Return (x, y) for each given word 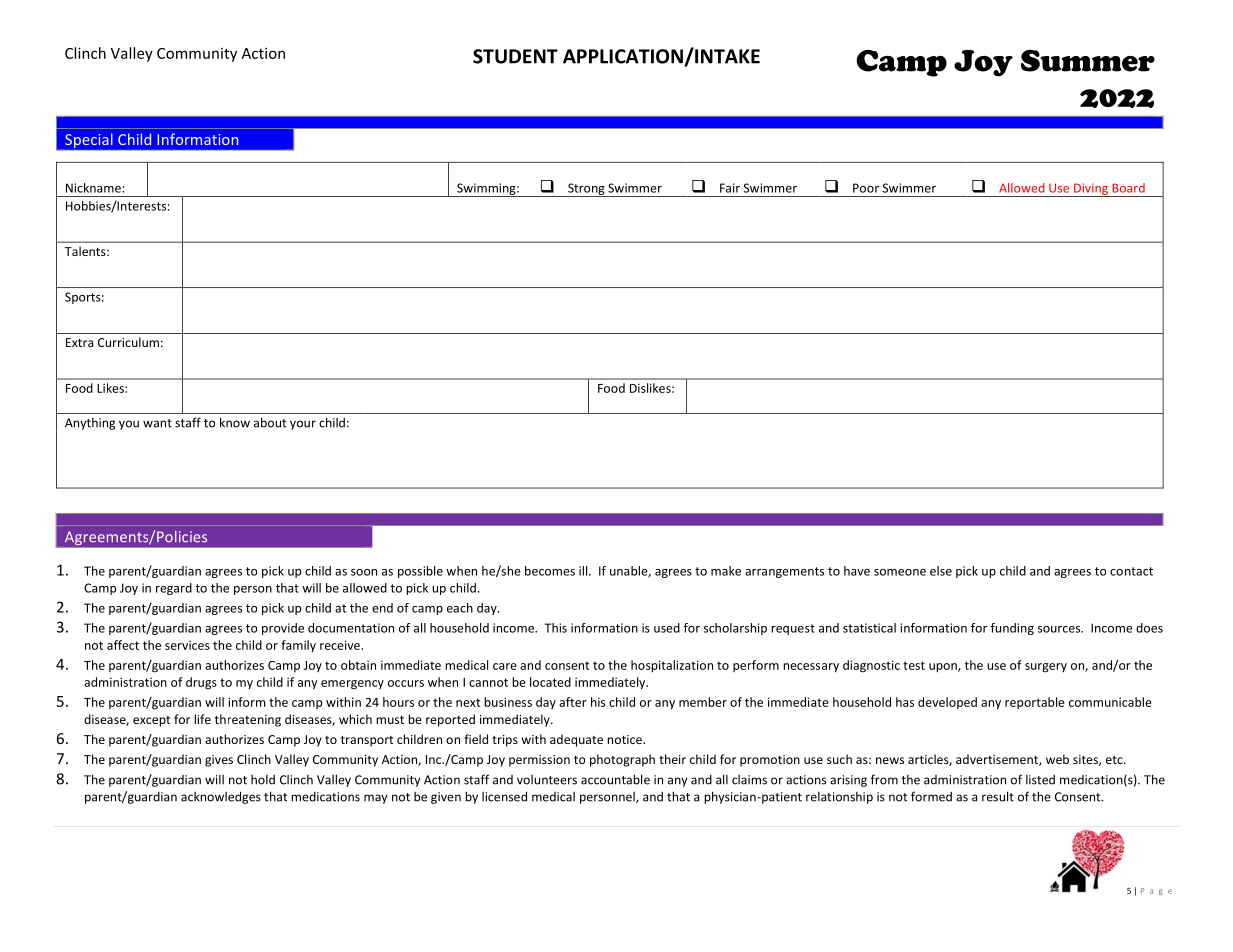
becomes (550, 571)
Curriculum (128, 342)
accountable (615, 779)
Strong (586, 190)
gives (219, 761)
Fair (730, 188)
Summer (1088, 61)
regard (174, 589)
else (941, 571)
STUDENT (515, 56)
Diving (1091, 190)
